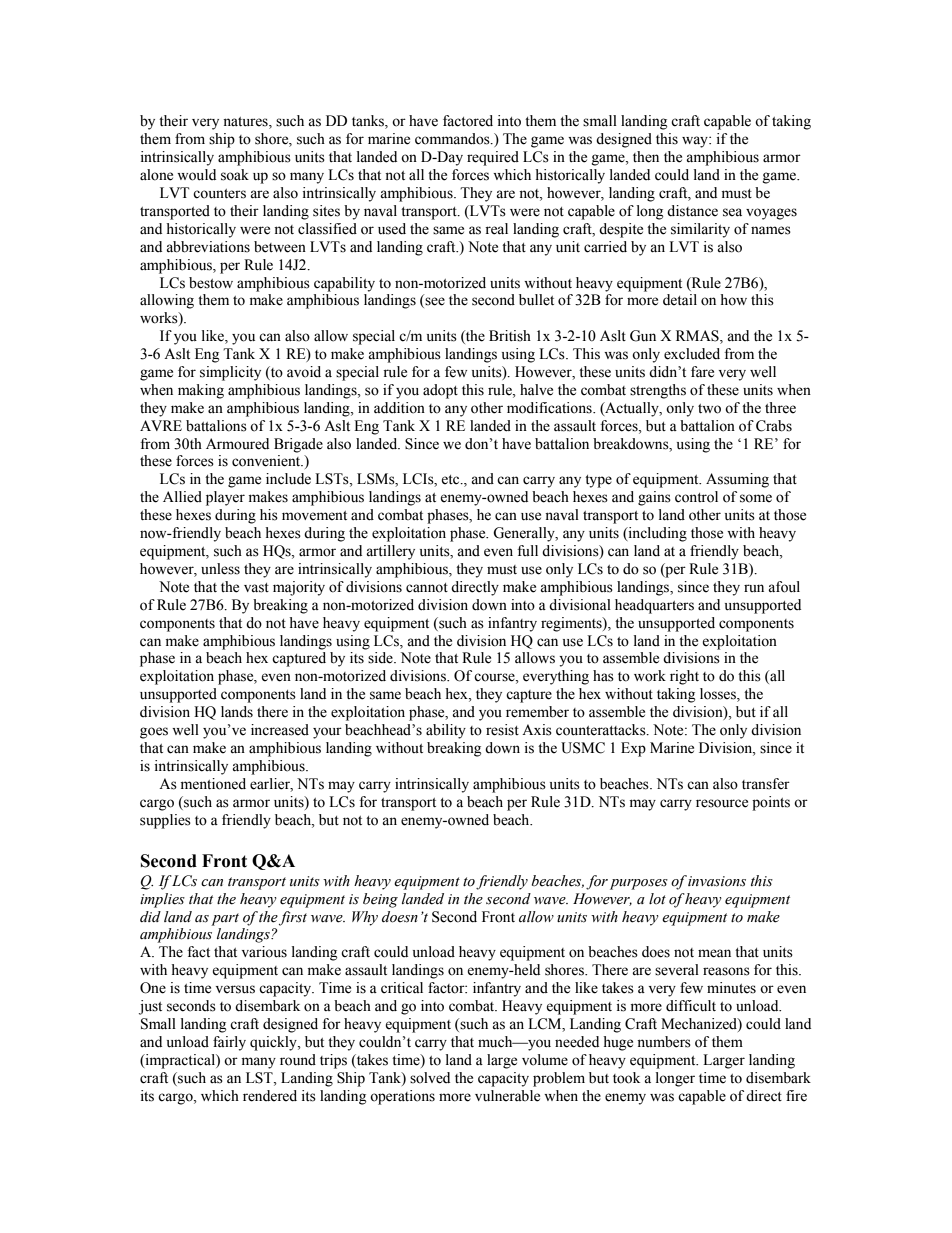 The image size is (952, 1233). I want to click on resource, so click(722, 803).
